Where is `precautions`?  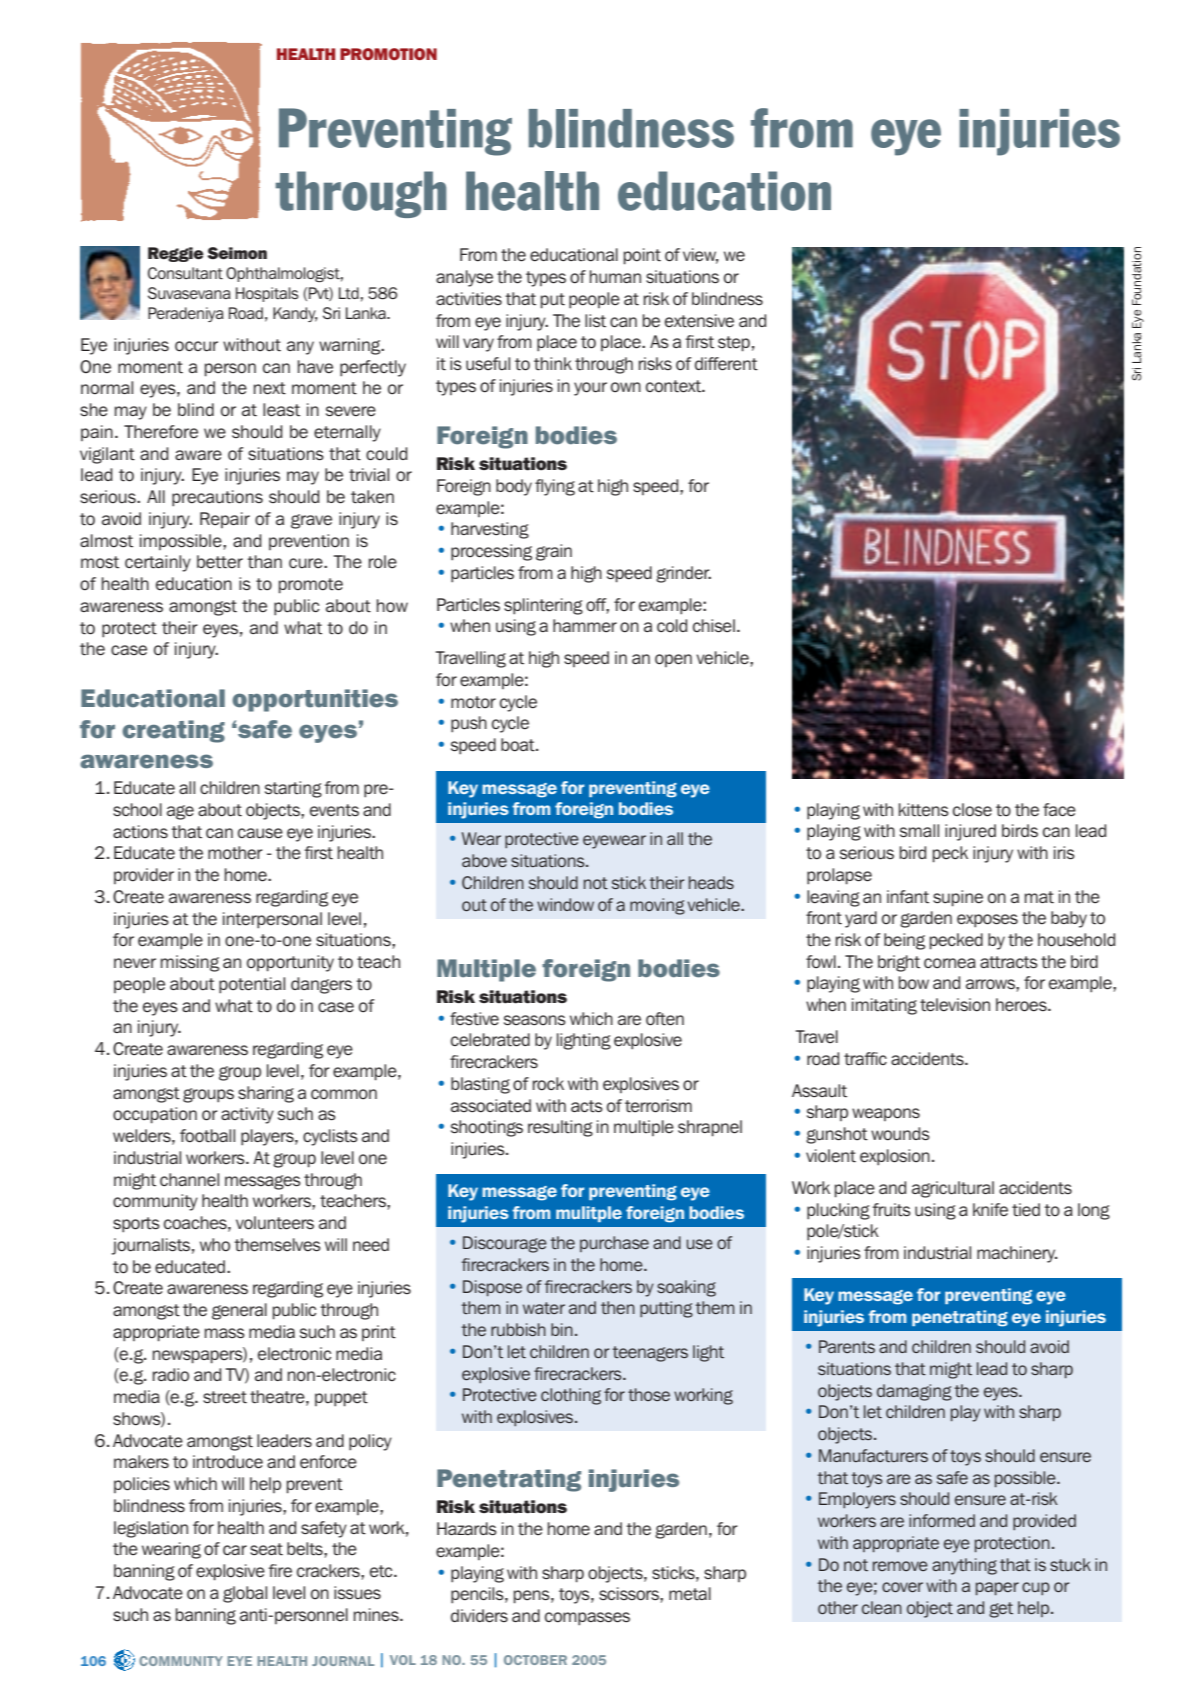 precautions is located at coordinates (217, 498).
